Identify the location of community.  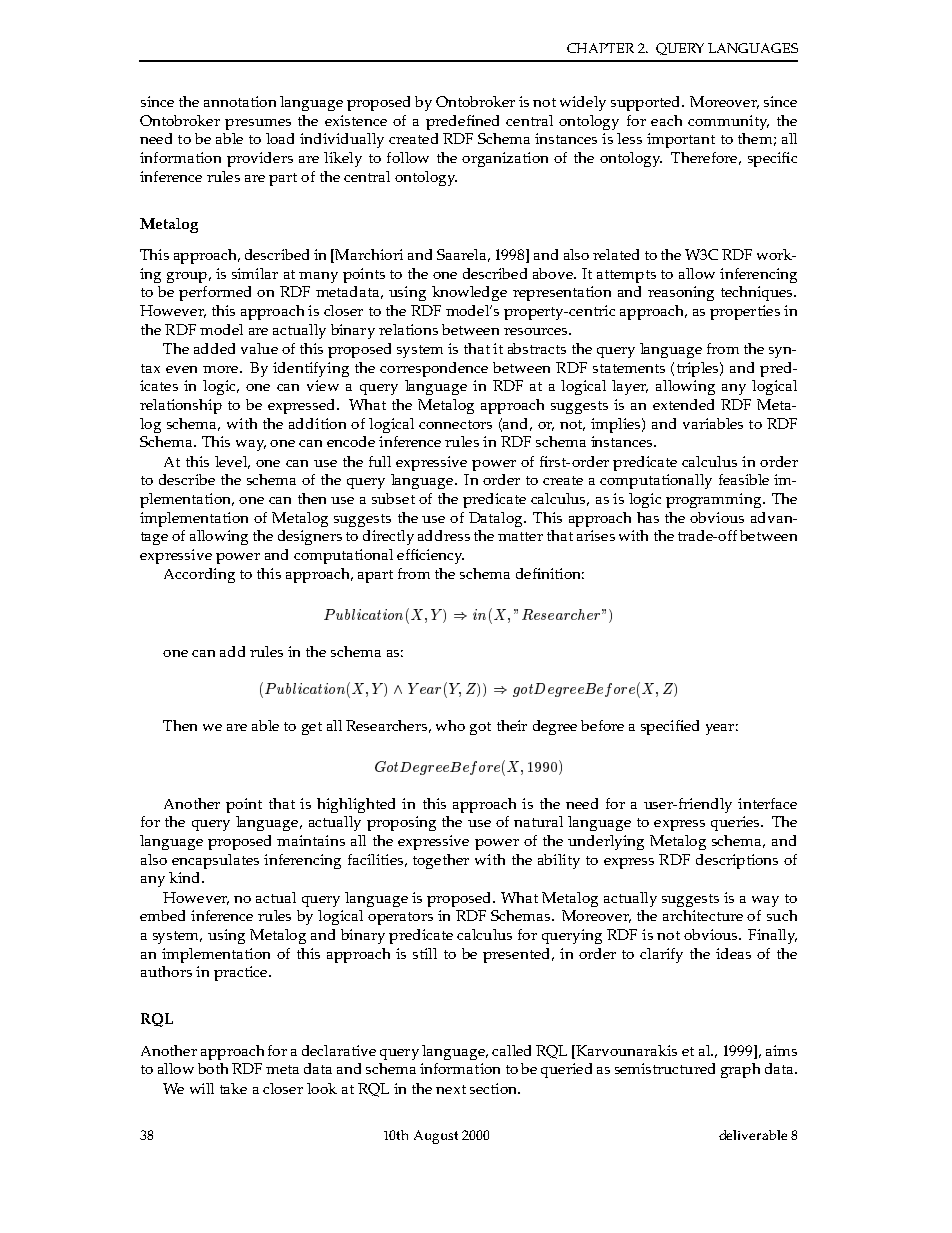
(728, 122).
